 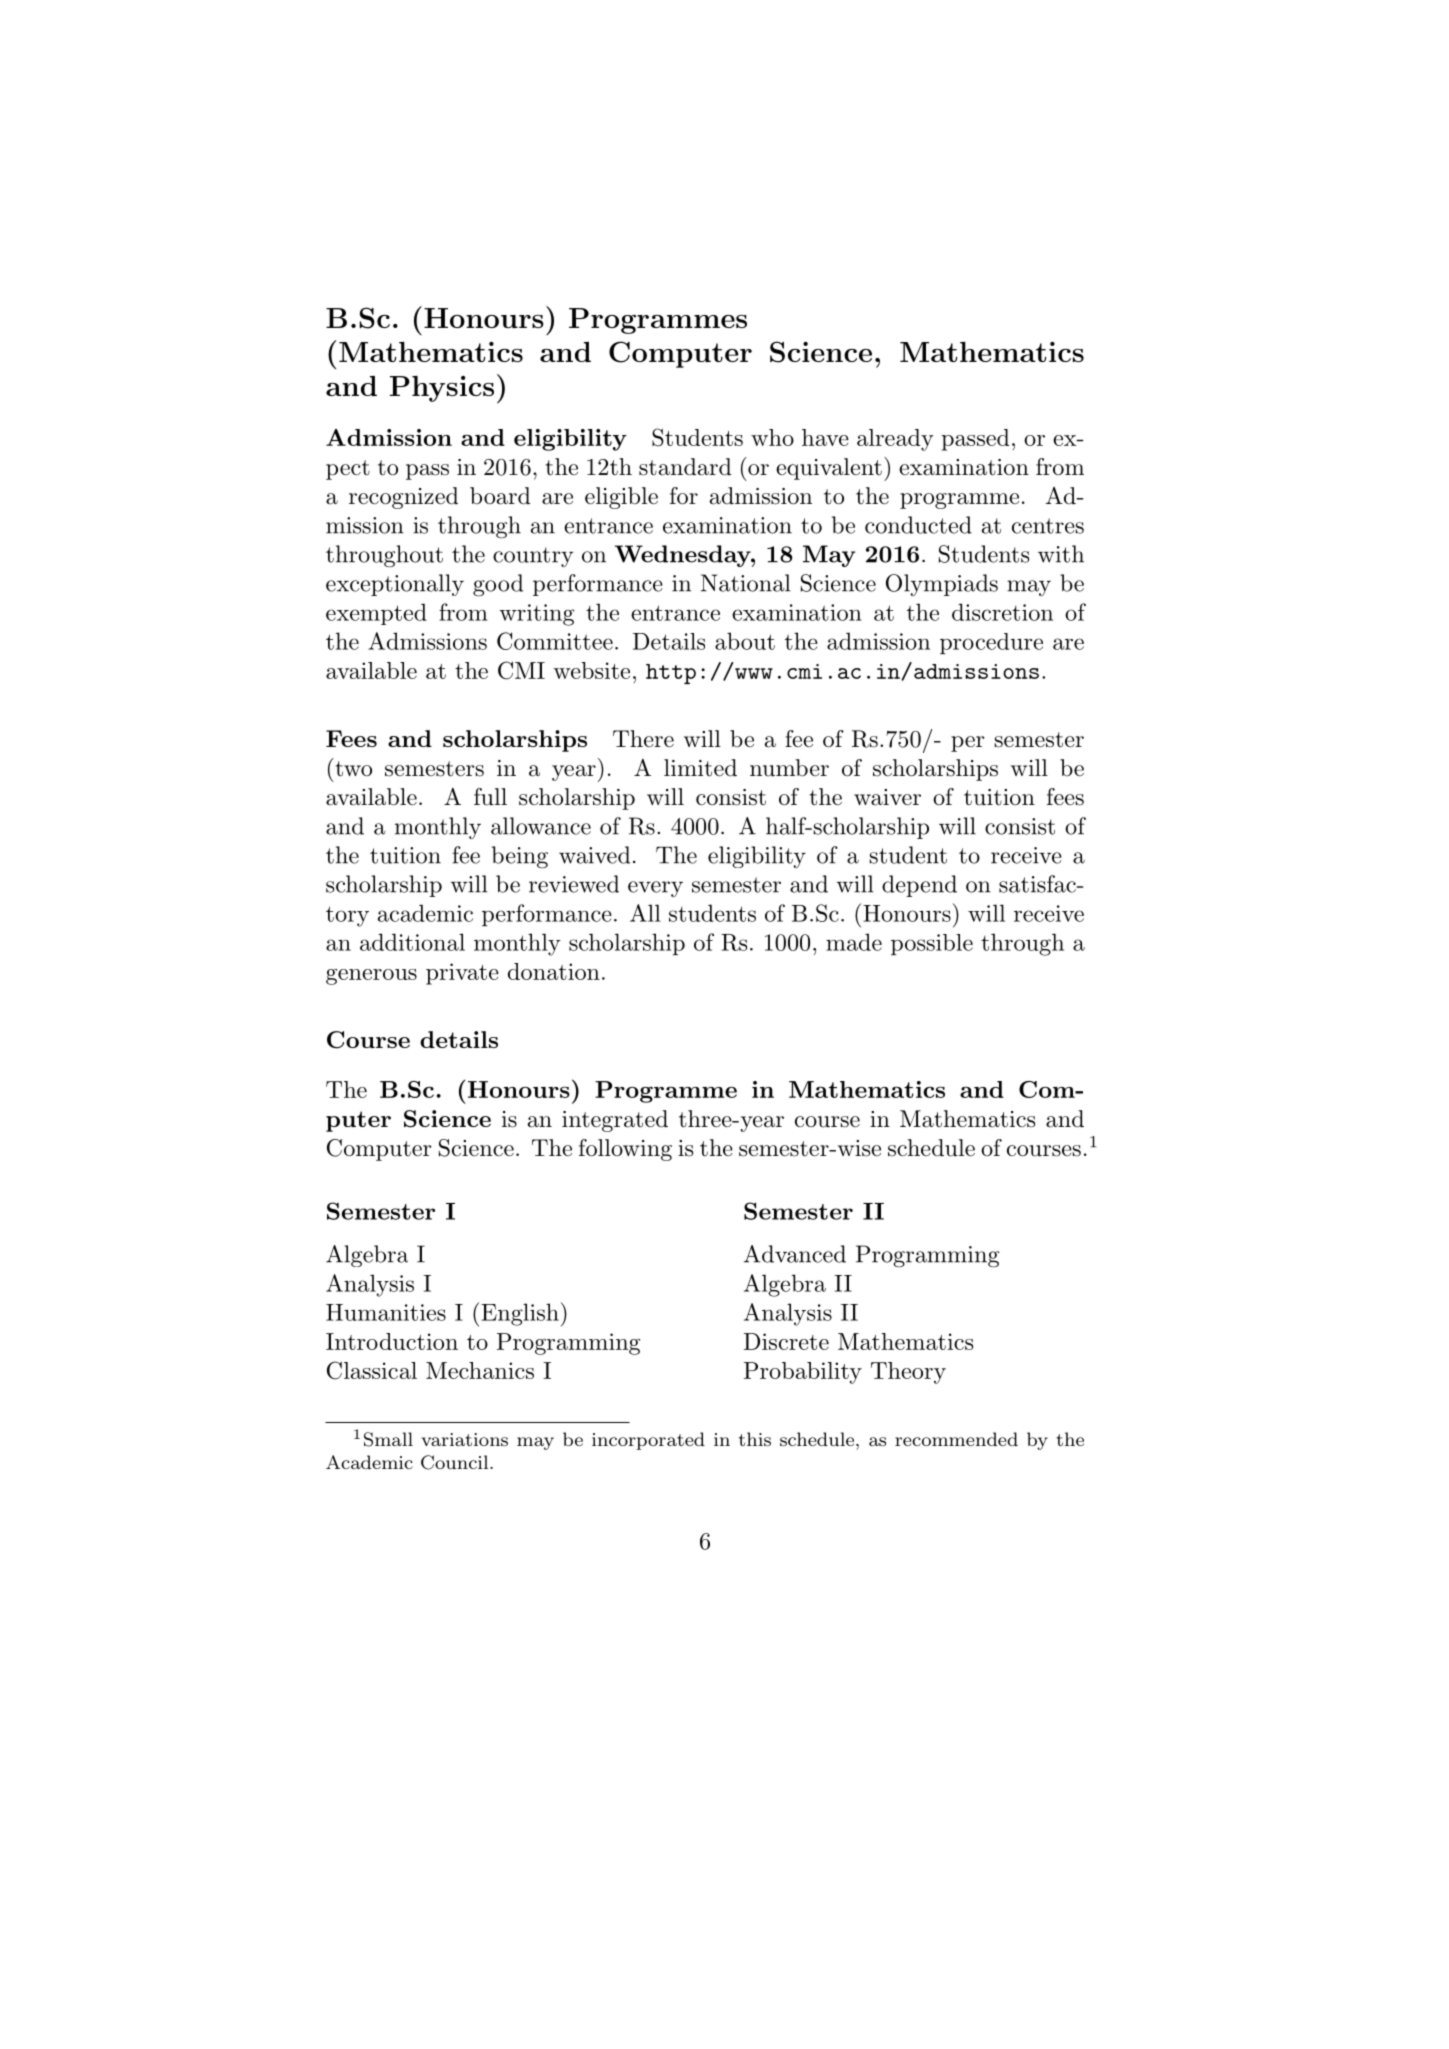 I want to click on possible, so click(x=932, y=944).
